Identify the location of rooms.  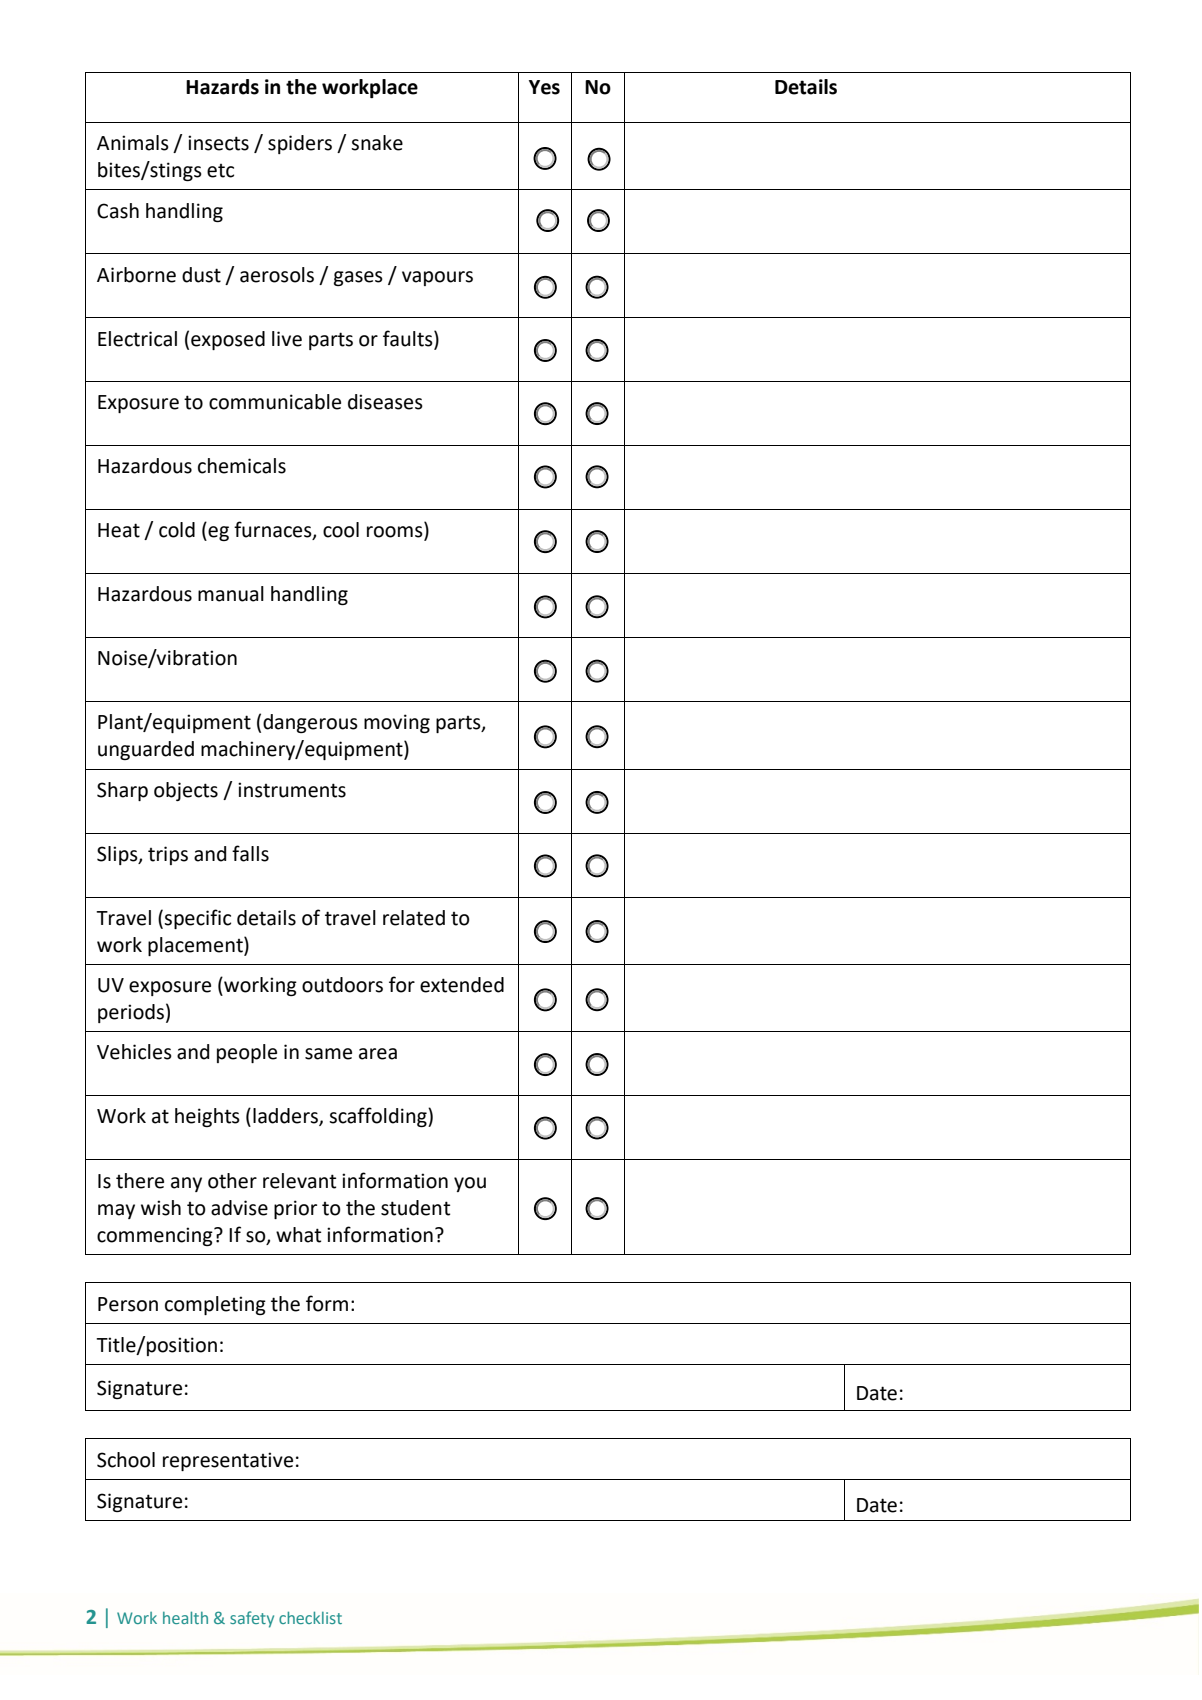
(396, 533).
